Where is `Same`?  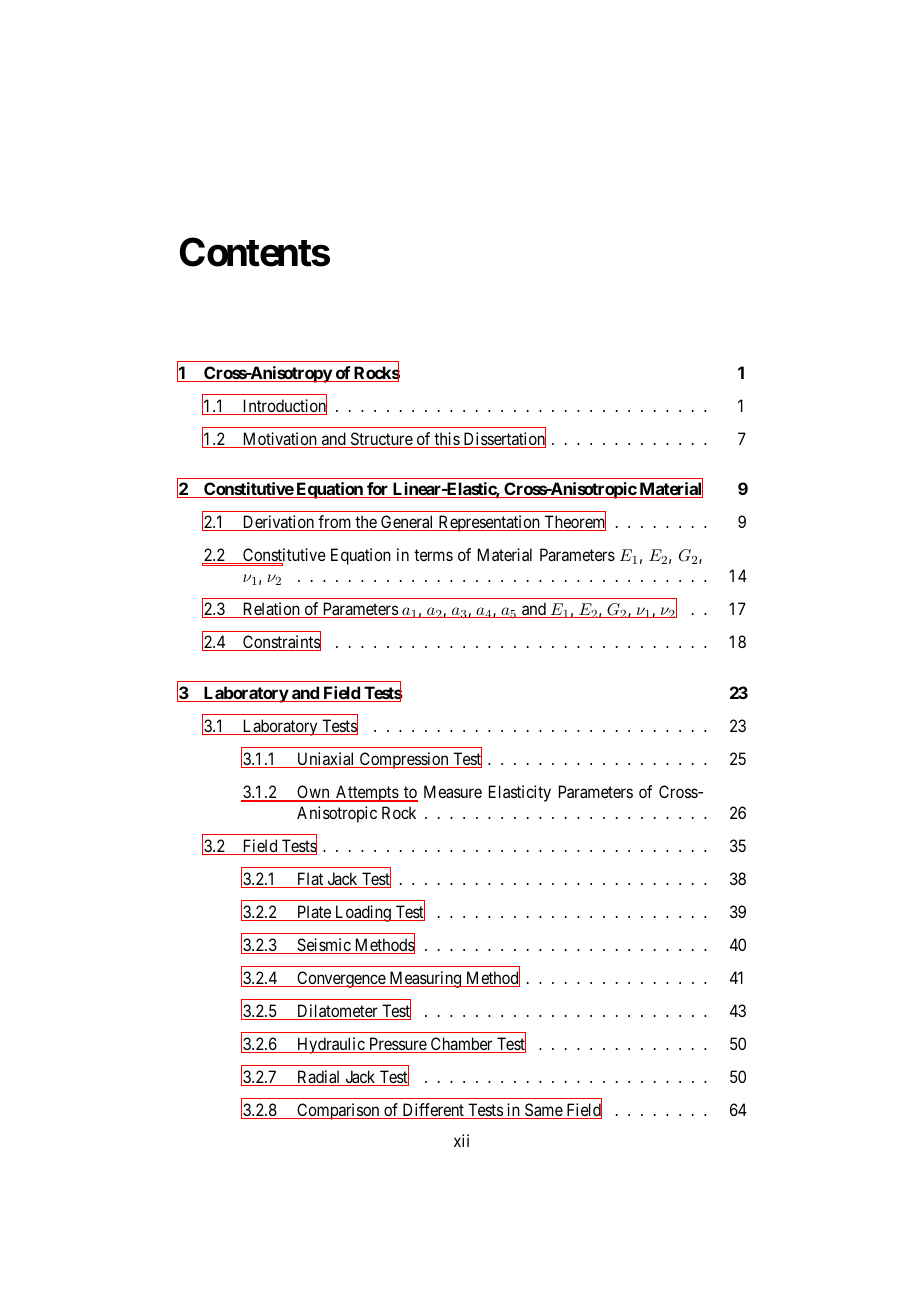
Same is located at coordinates (543, 1111).
